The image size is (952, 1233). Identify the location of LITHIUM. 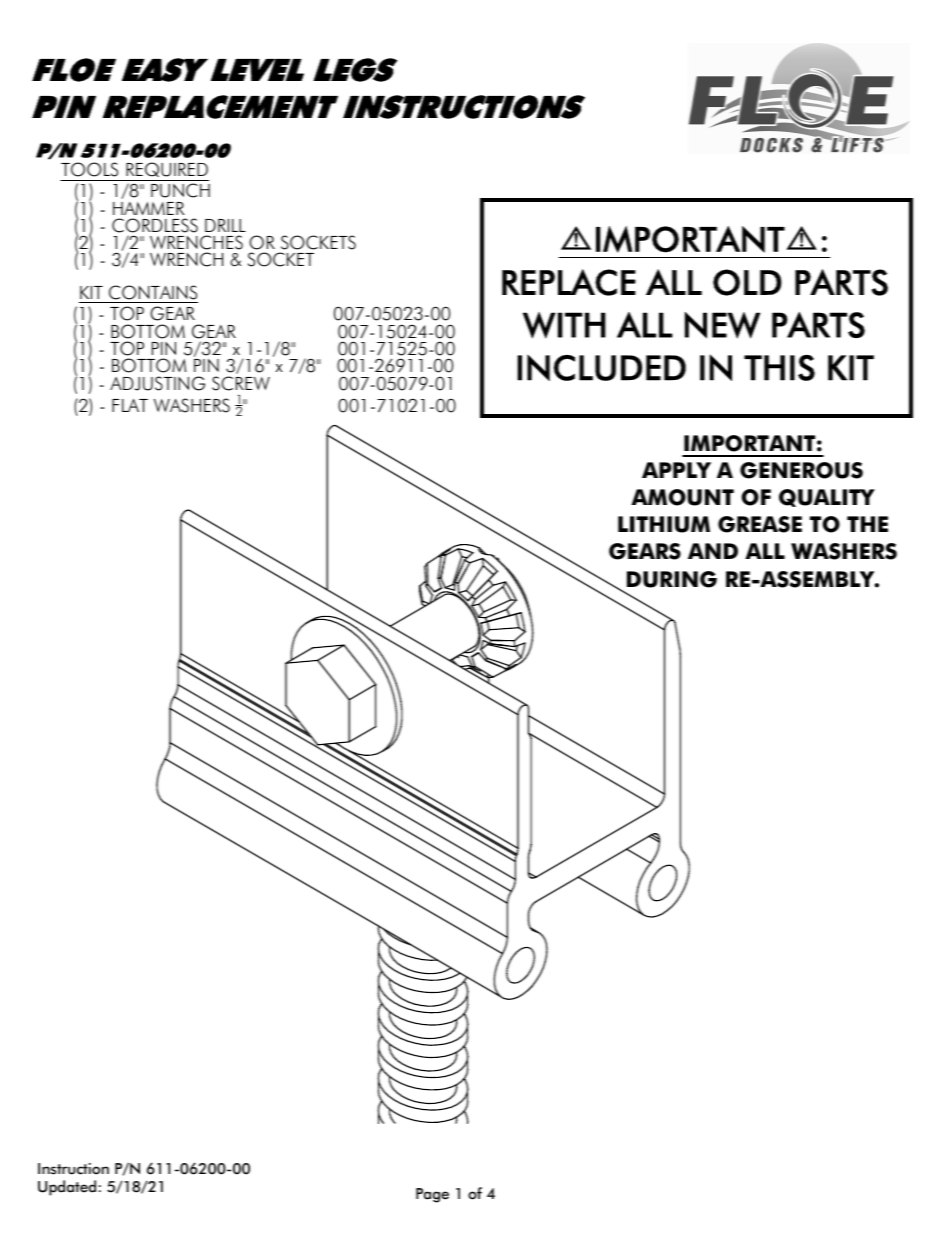
(664, 524).
